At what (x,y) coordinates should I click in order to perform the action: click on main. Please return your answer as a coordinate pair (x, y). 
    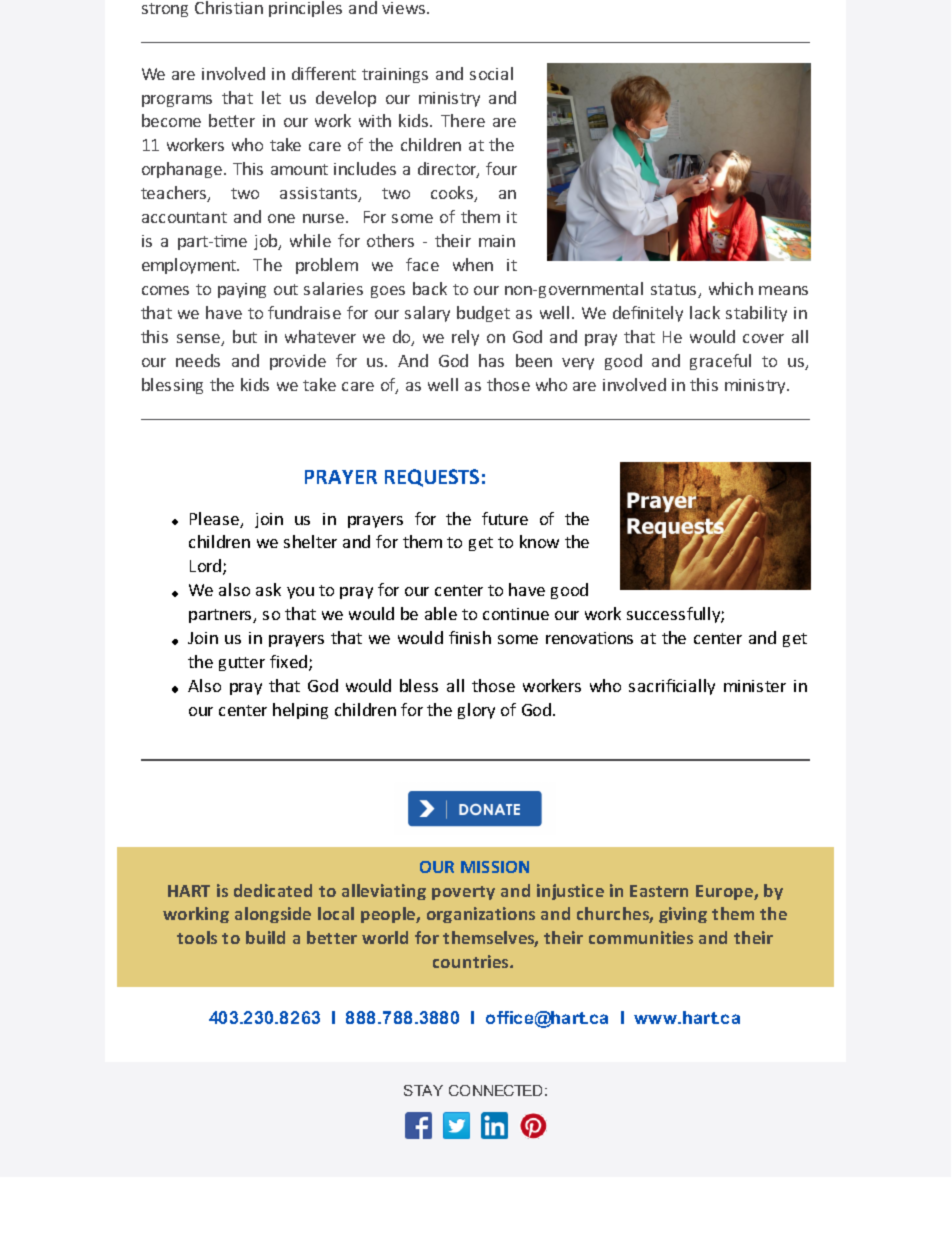
    Looking at the image, I should click on (497, 241).
